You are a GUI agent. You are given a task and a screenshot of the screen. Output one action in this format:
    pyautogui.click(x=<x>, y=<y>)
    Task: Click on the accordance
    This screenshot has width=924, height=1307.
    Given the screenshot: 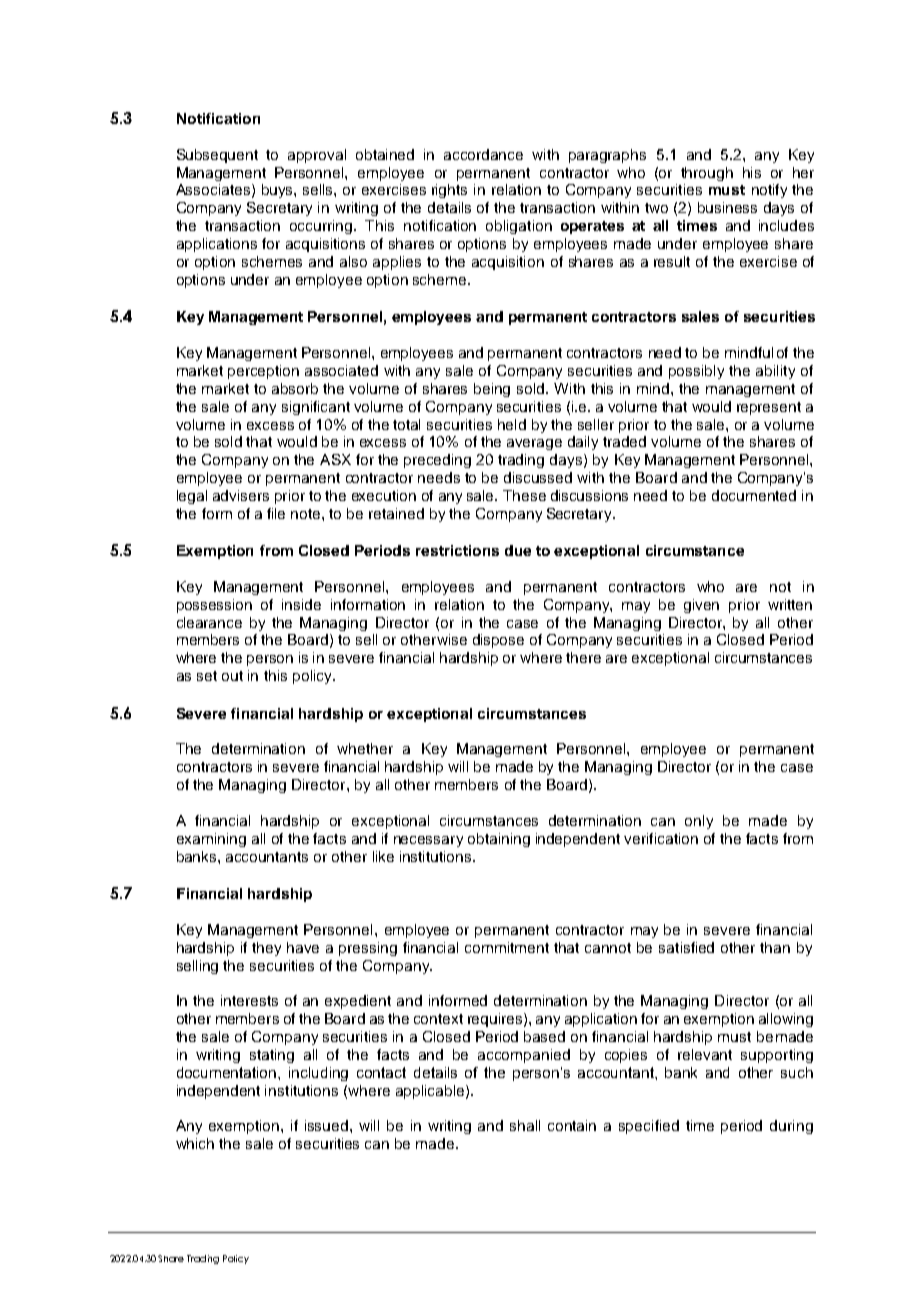 What is the action you would take?
    pyautogui.click(x=483, y=154)
